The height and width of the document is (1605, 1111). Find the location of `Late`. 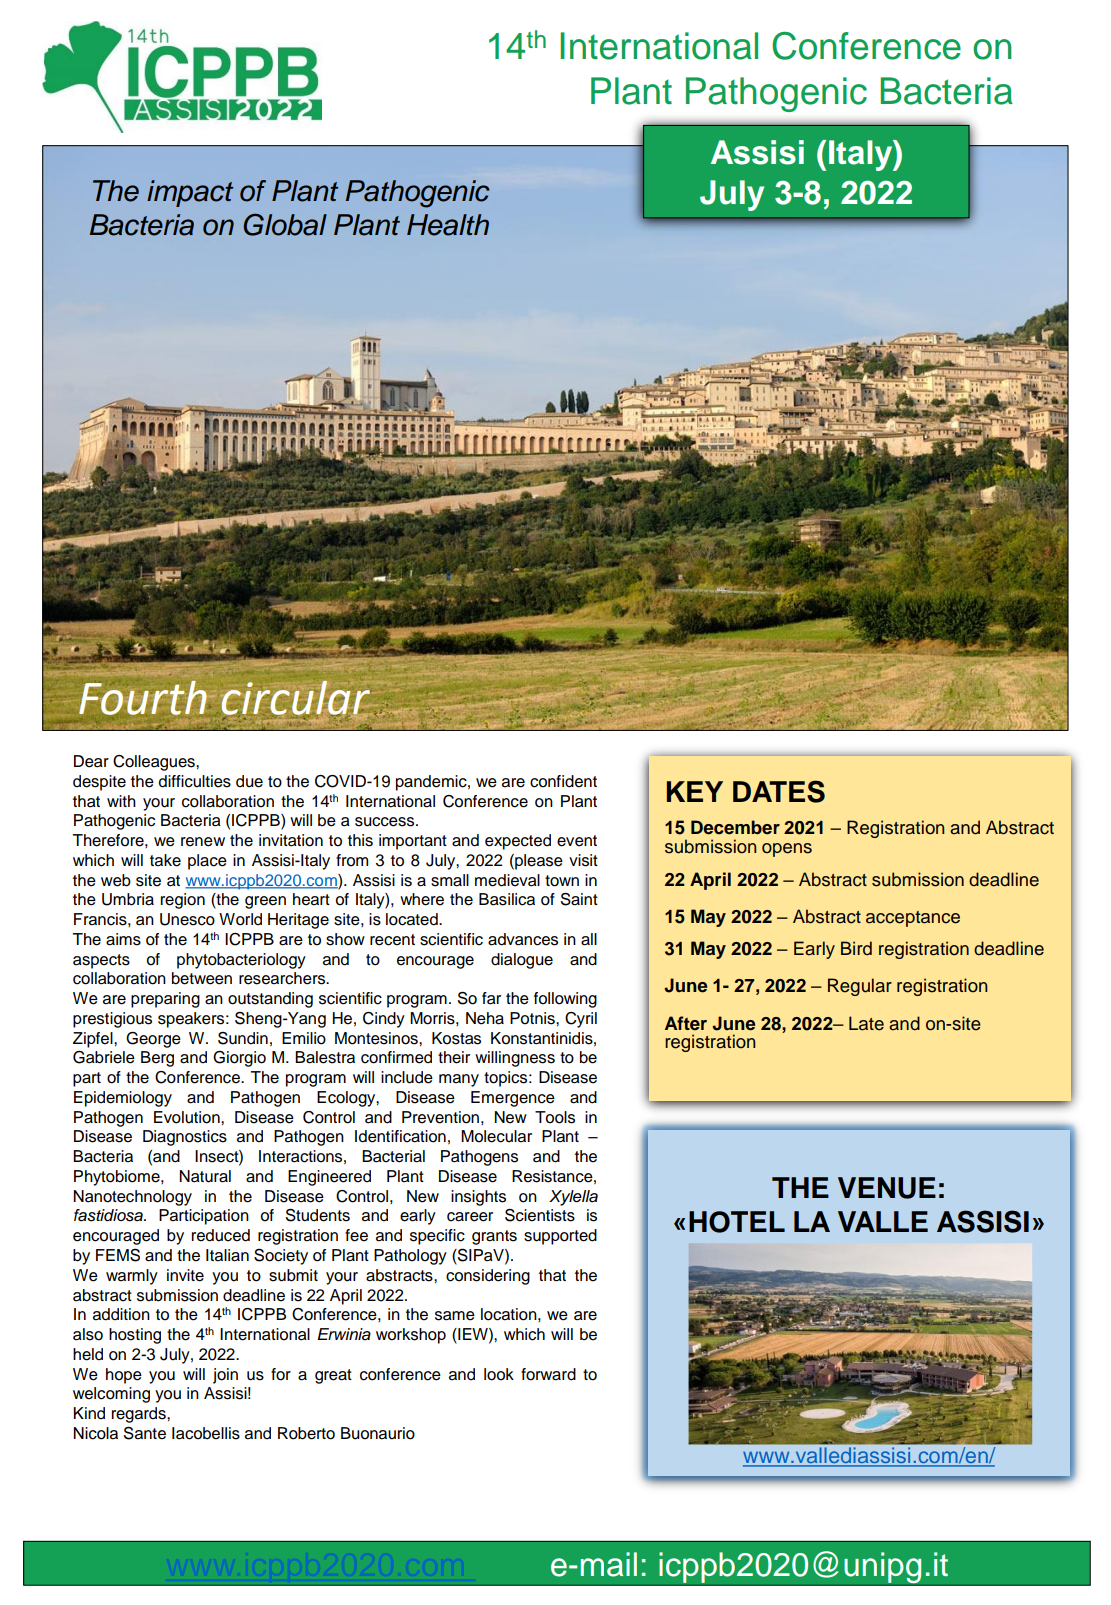

Late is located at coordinates (866, 1023).
